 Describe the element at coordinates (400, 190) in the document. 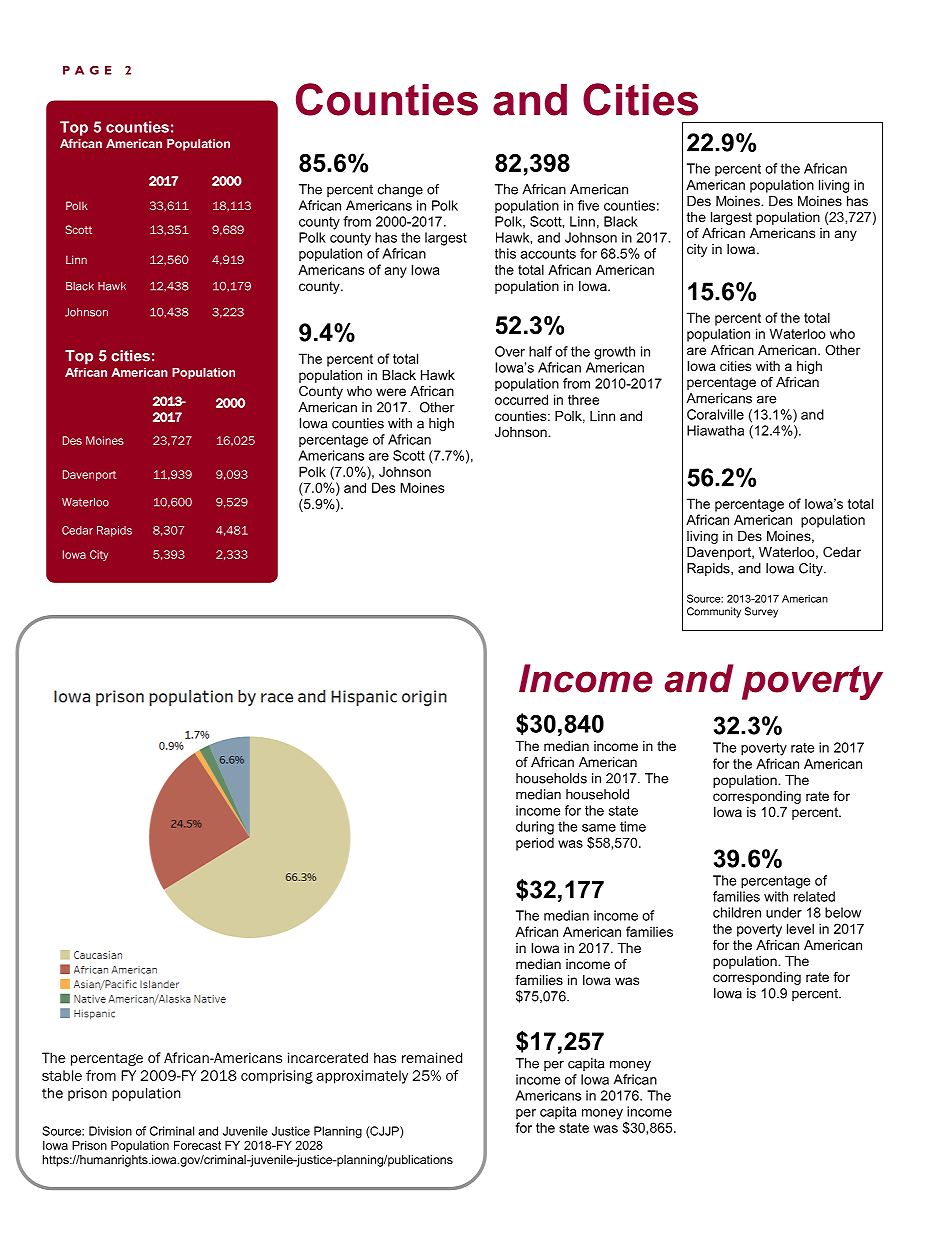

I see `change` at that location.
